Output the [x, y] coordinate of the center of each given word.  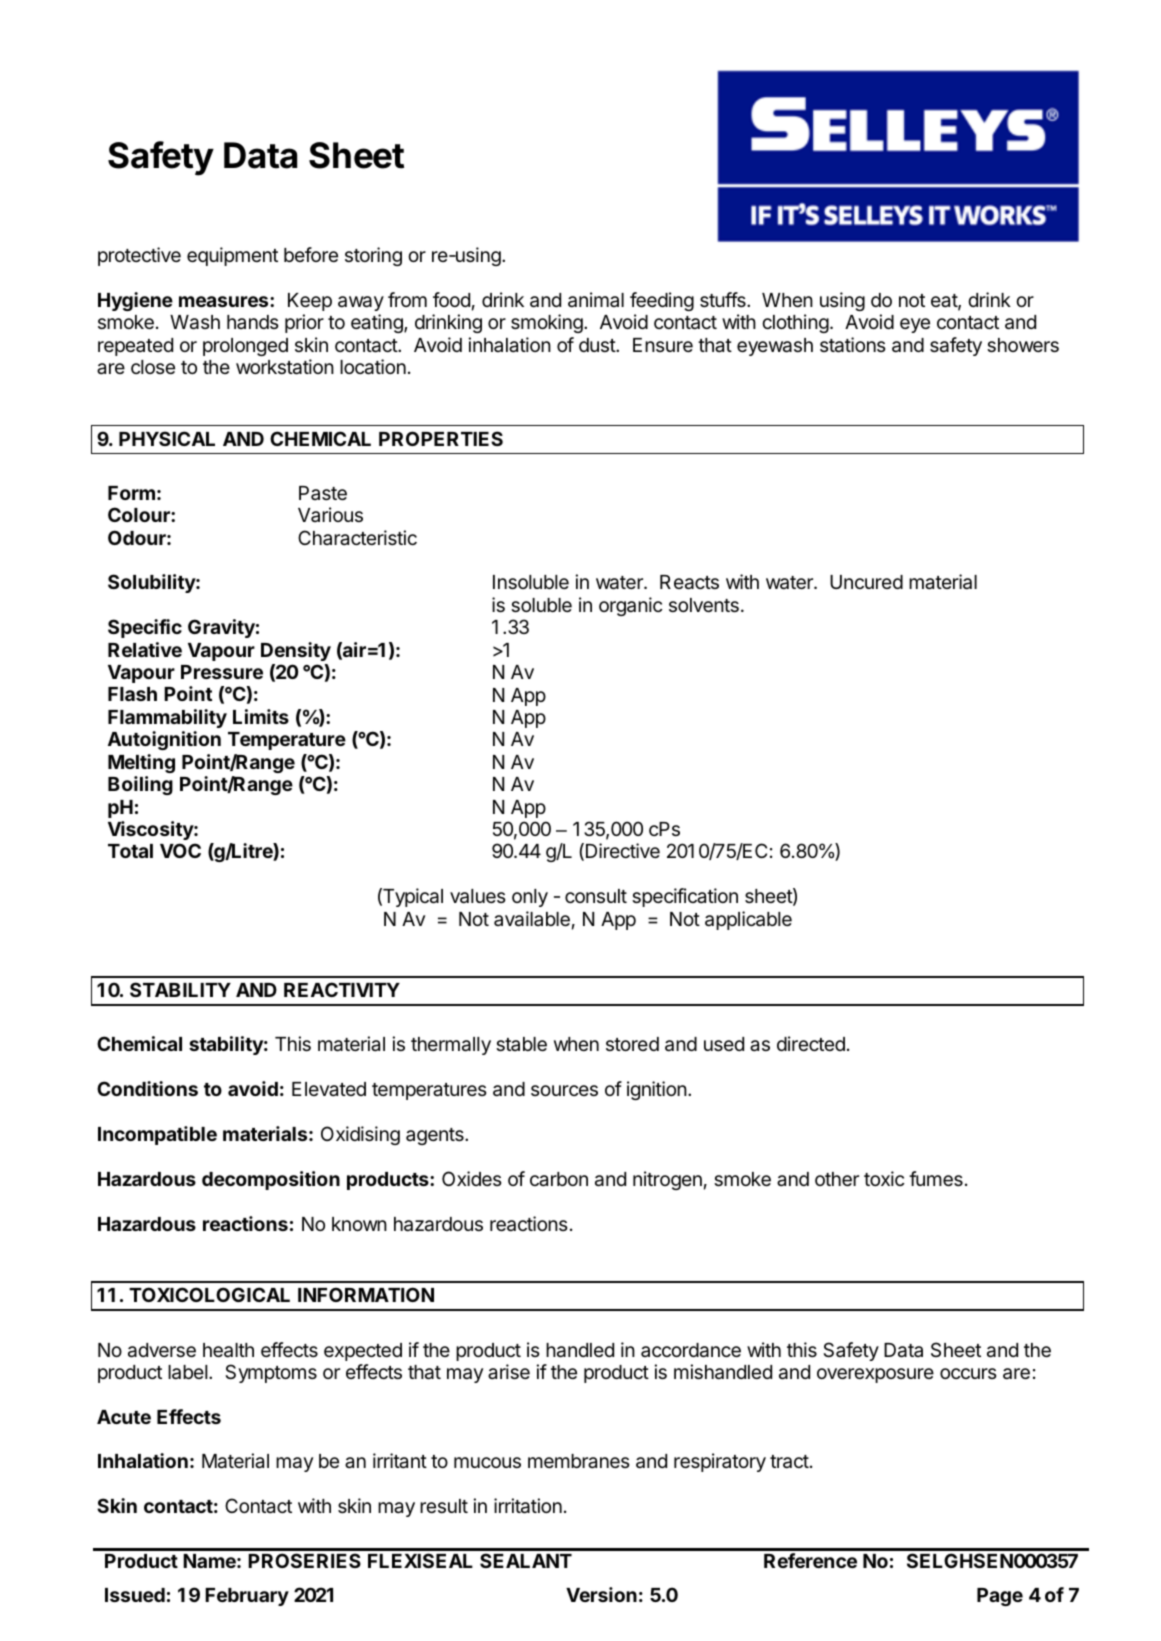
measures [225, 301]
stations [853, 345]
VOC [180, 850]
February [247, 1597]
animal [596, 300]
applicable [748, 920]
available [532, 919]
